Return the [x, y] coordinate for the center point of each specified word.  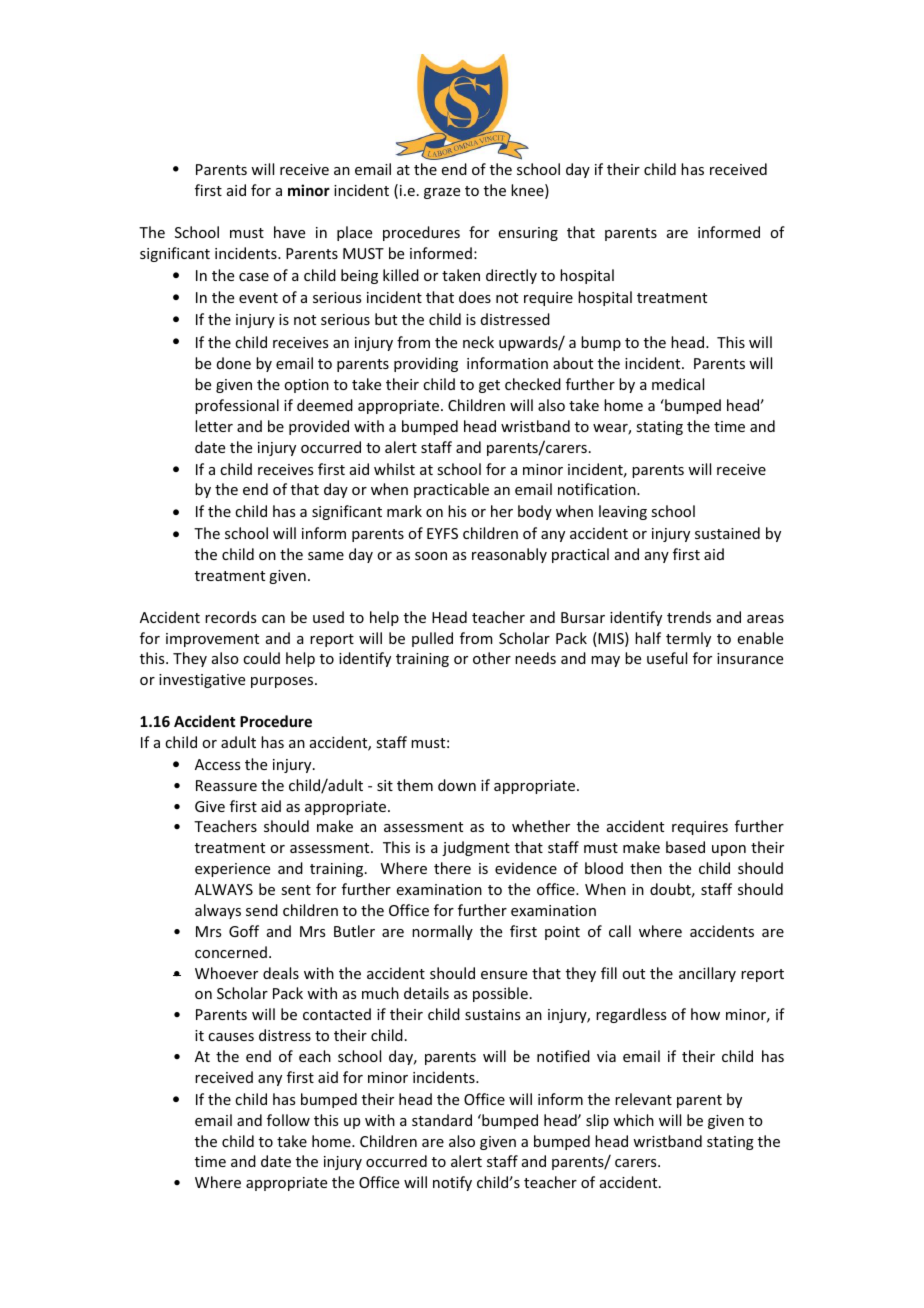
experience [232, 870]
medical [678, 384]
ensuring [528, 234]
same [326, 556]
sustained [727, 533]
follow [288, 1120]
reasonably [509, 555]
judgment [476, 848]
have [289, 232]
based [685, 847]
